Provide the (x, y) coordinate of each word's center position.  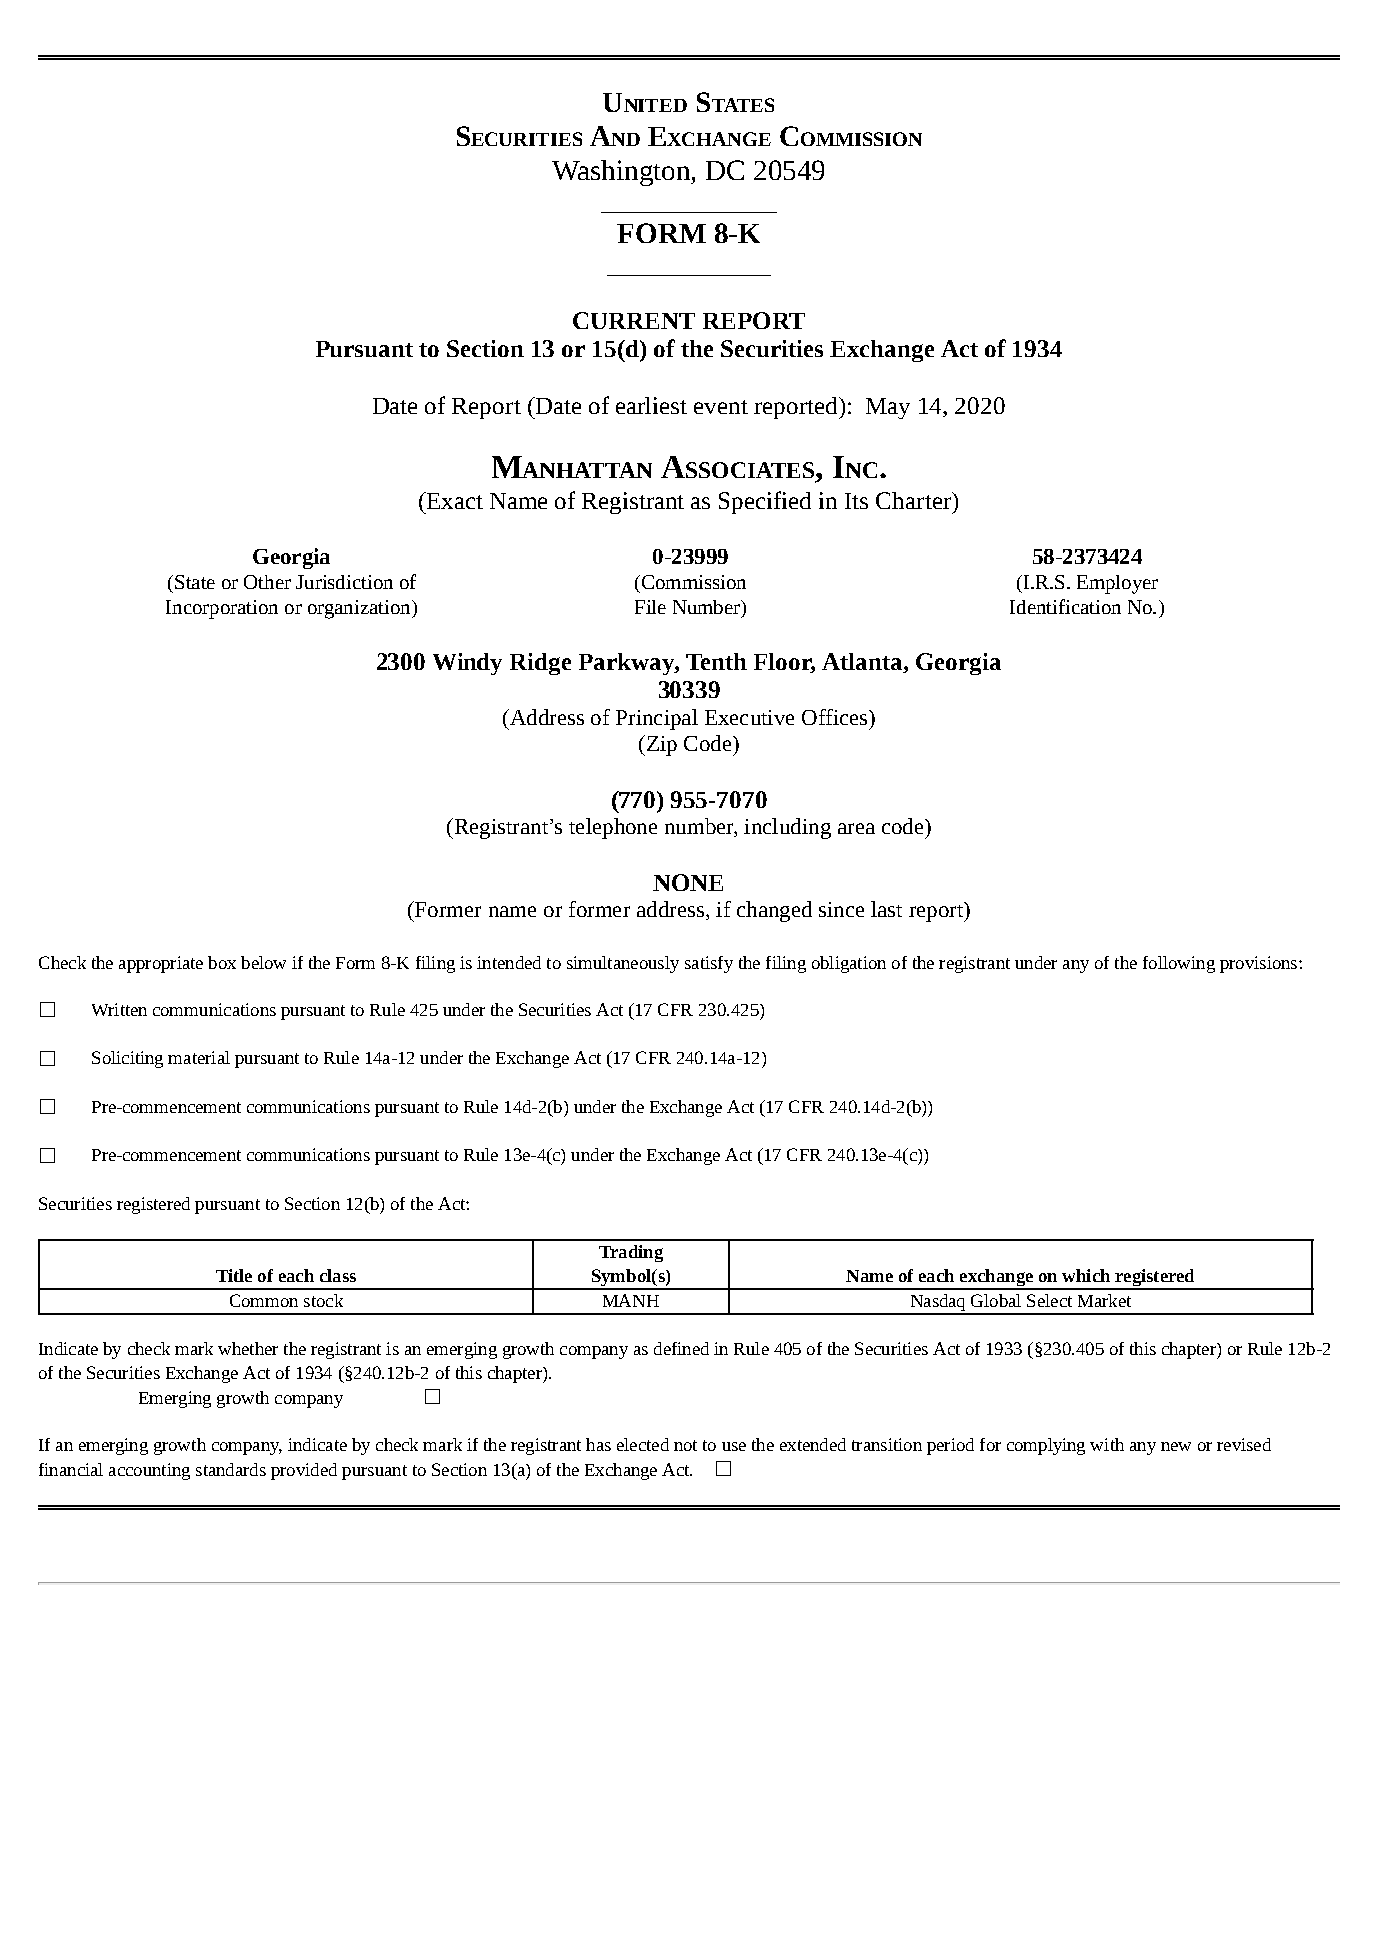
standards (231, 1469)
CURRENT (634, 320)
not (685, 1445)
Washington (622, 173)
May (888, 408)
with (1107, 1444)
